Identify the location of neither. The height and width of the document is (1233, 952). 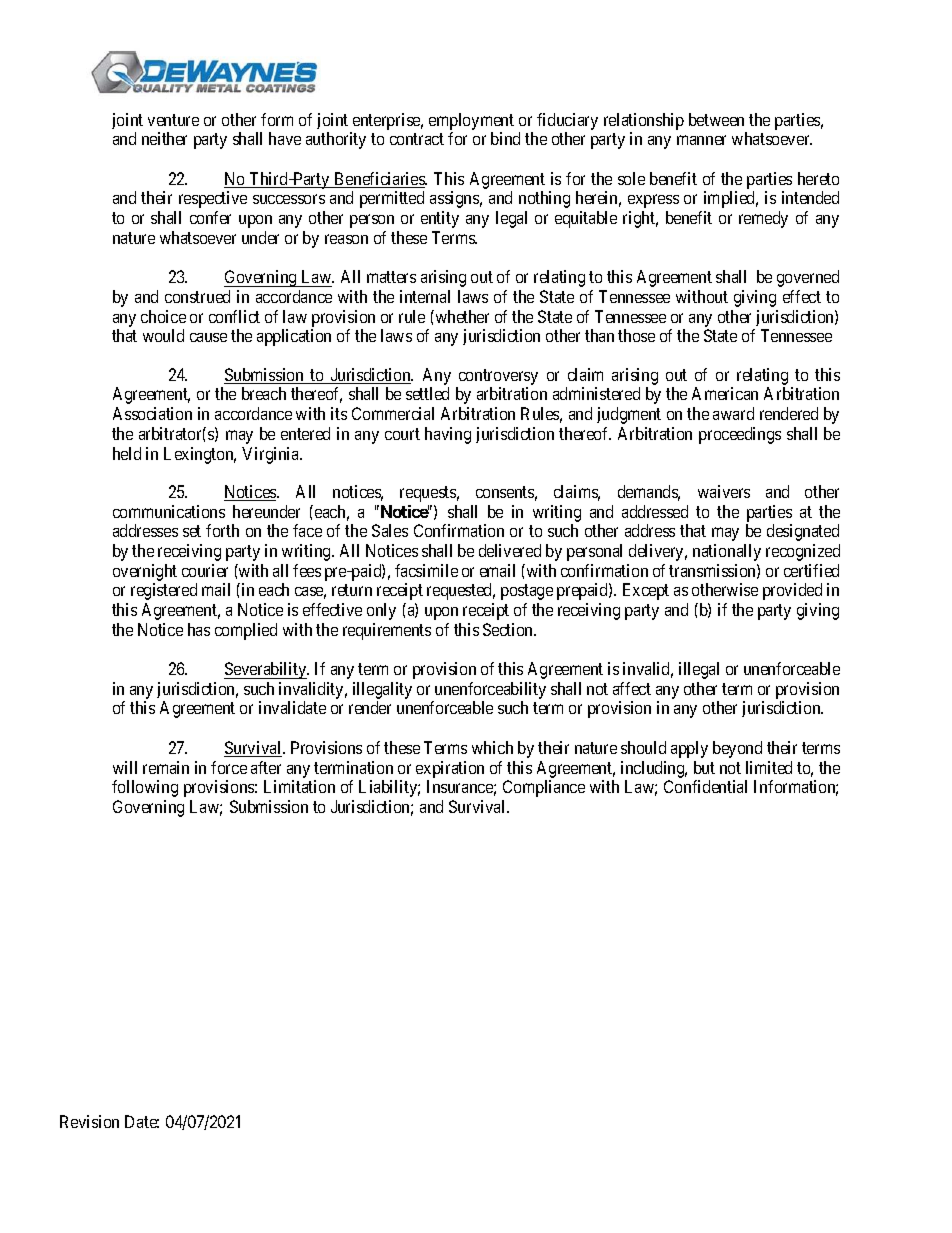
(164, 138).
